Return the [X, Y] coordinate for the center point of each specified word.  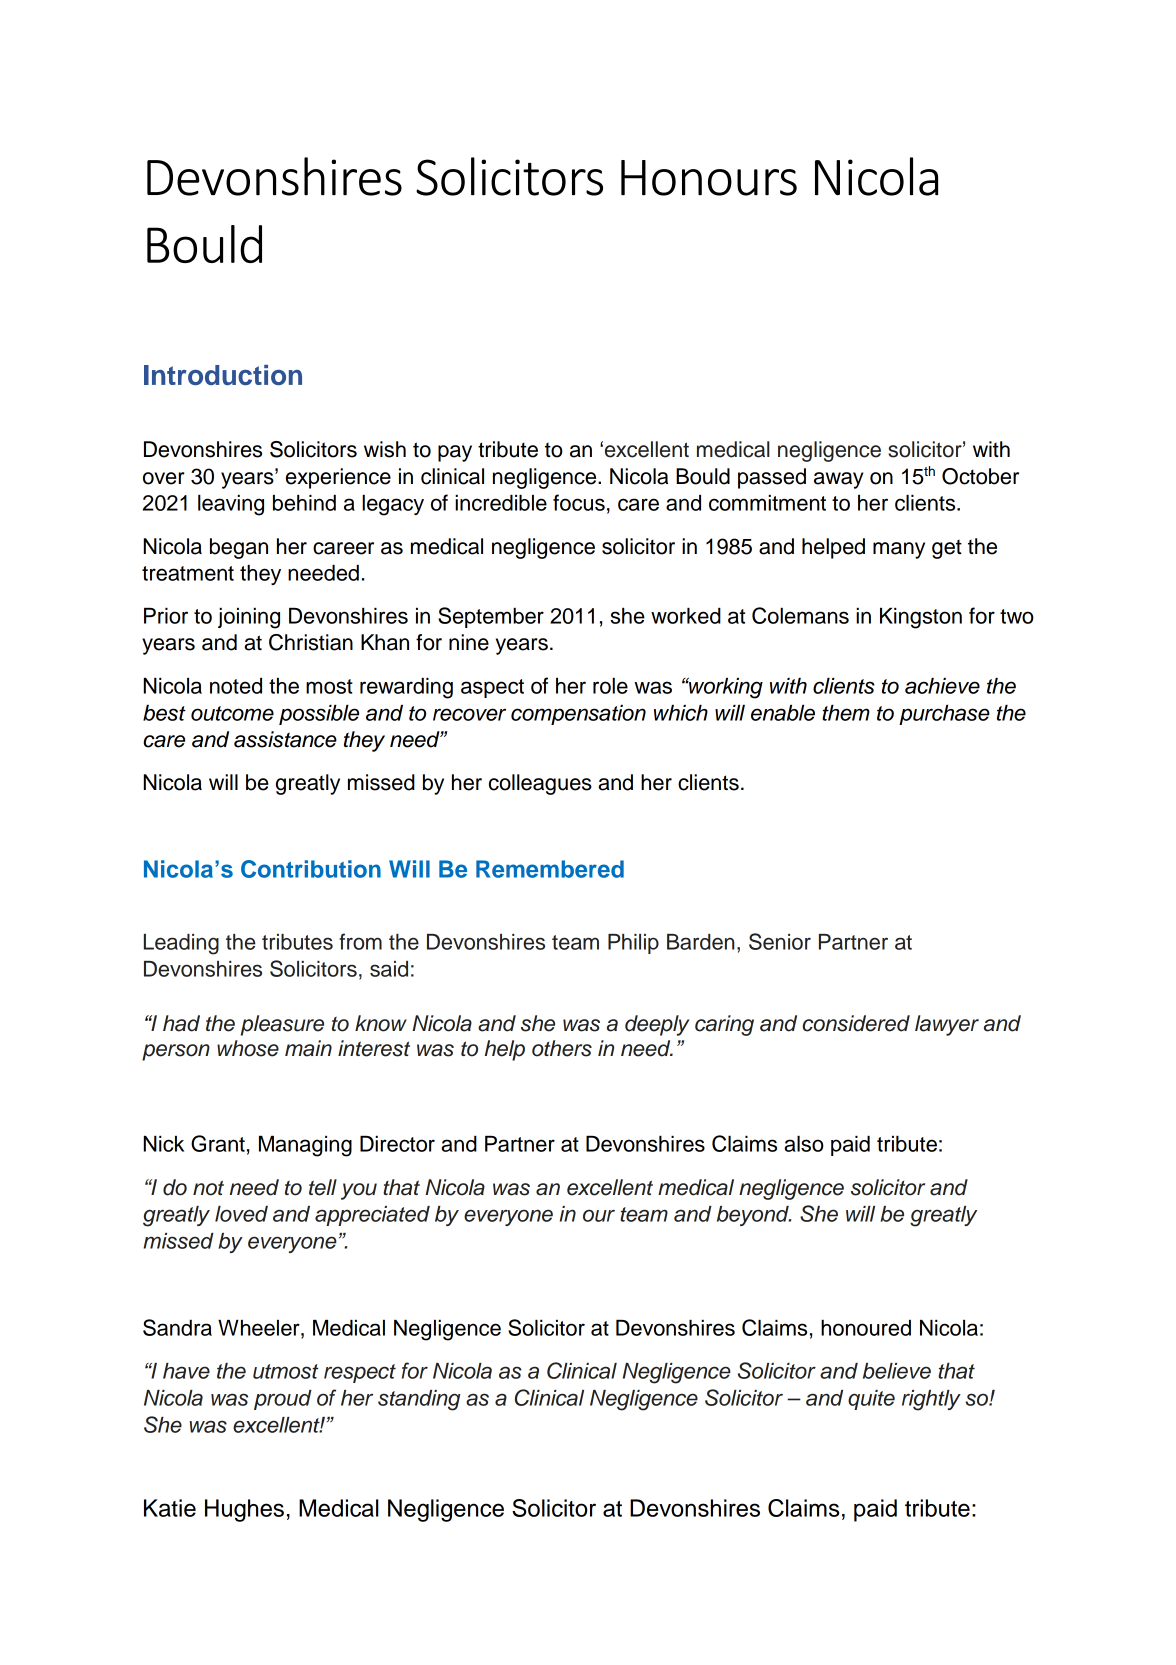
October [980, 476]
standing [419, 1400]
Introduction [223, 375]
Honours [709, 178]
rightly [931, 1400]
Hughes [244, 1510]
